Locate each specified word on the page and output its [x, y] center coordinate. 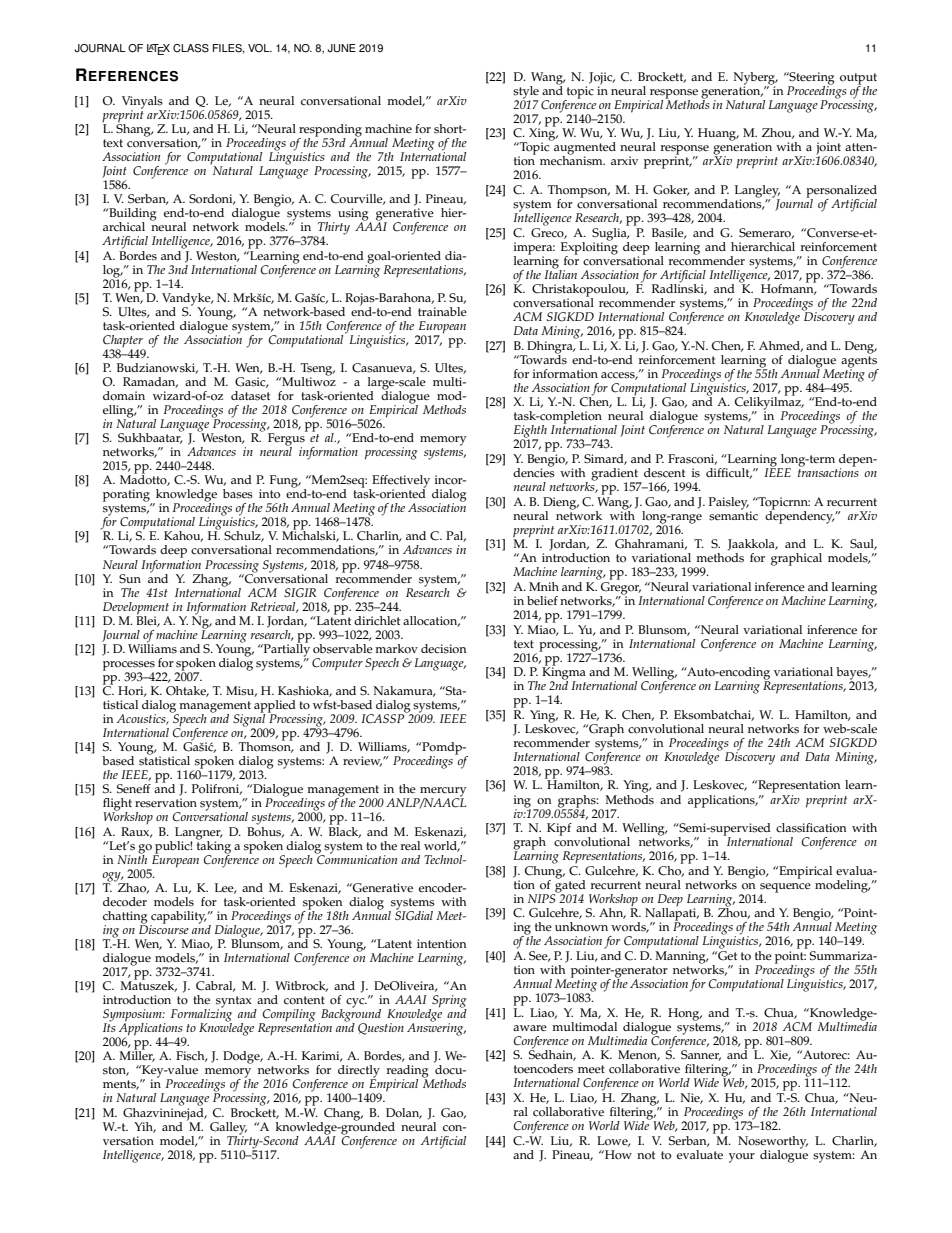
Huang [718, 134]
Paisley [729, 503]
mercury [442, 793]
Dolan [404, 1113]
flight [117, 805]
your [742, 1158]
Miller [137, 1055]
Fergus [287, 439]
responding [330, 131]
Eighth [530, 432]
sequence [785, 889]
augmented [584, 148]
